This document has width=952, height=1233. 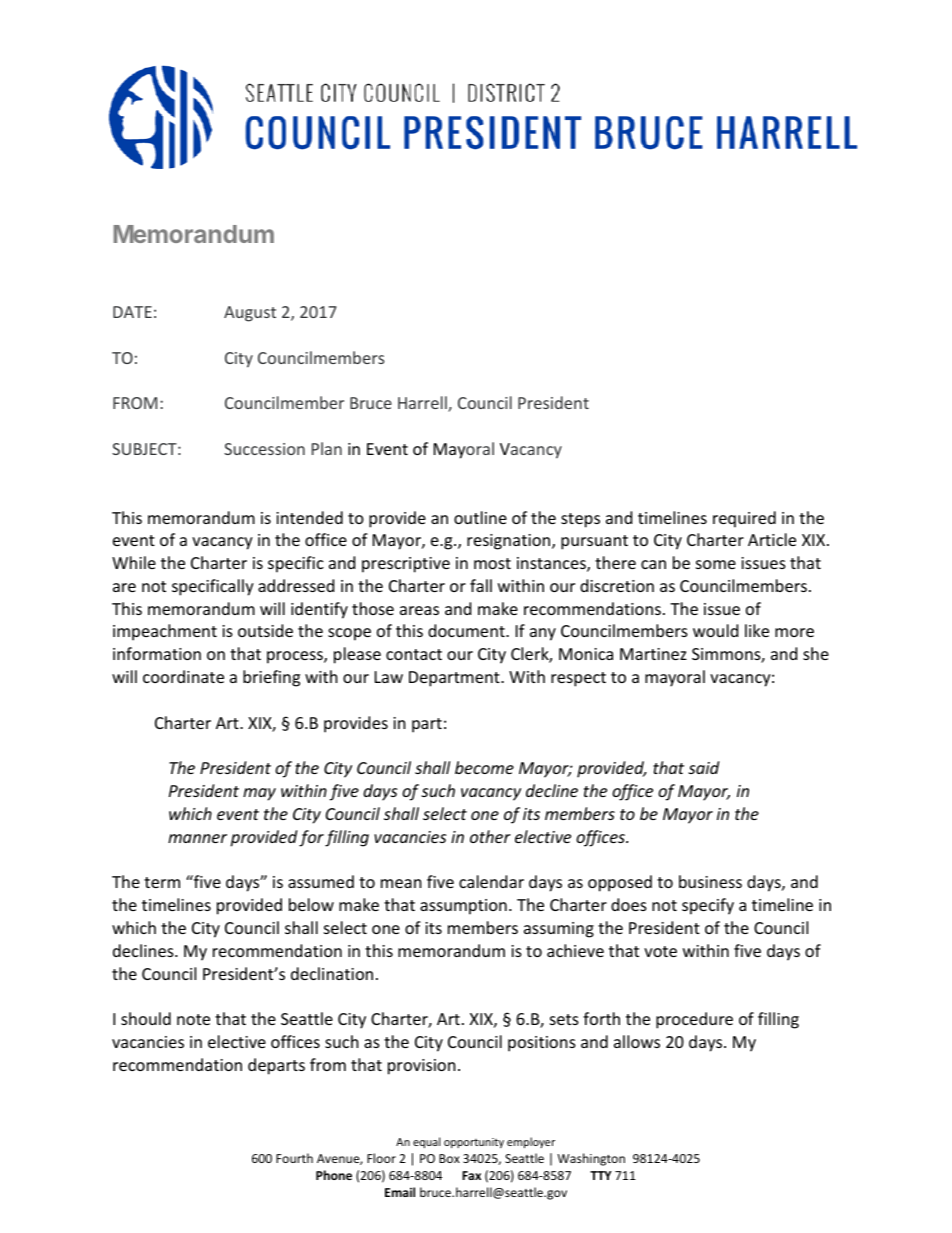 What do you see at coordinates (467, 630) in the document?
I see `document` at bounding box center [467, 630].
